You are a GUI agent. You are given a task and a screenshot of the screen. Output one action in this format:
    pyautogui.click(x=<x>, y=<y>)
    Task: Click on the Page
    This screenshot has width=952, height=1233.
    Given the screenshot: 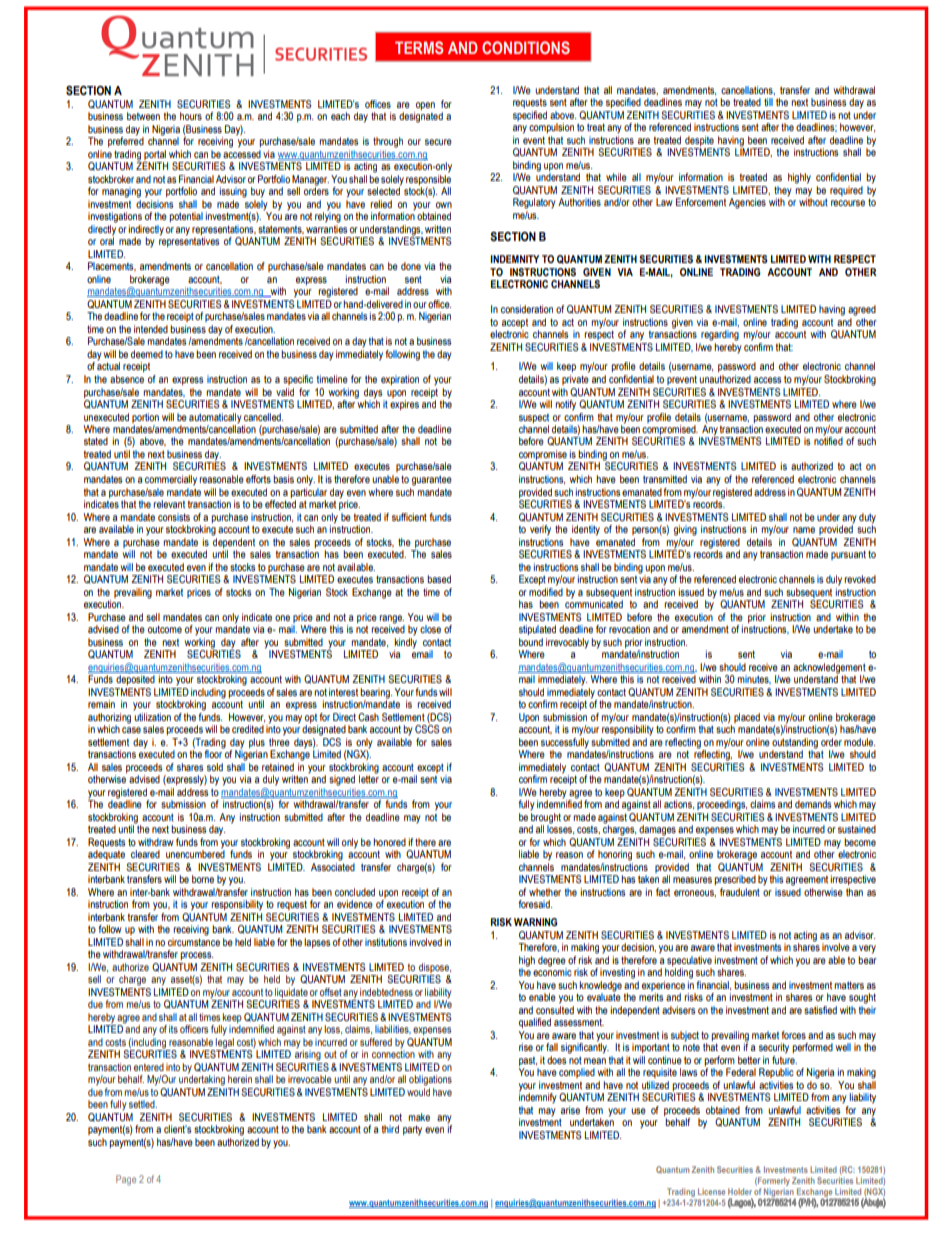 What is the action you would take?
    pyautogui.click(x=126, y=1180)
